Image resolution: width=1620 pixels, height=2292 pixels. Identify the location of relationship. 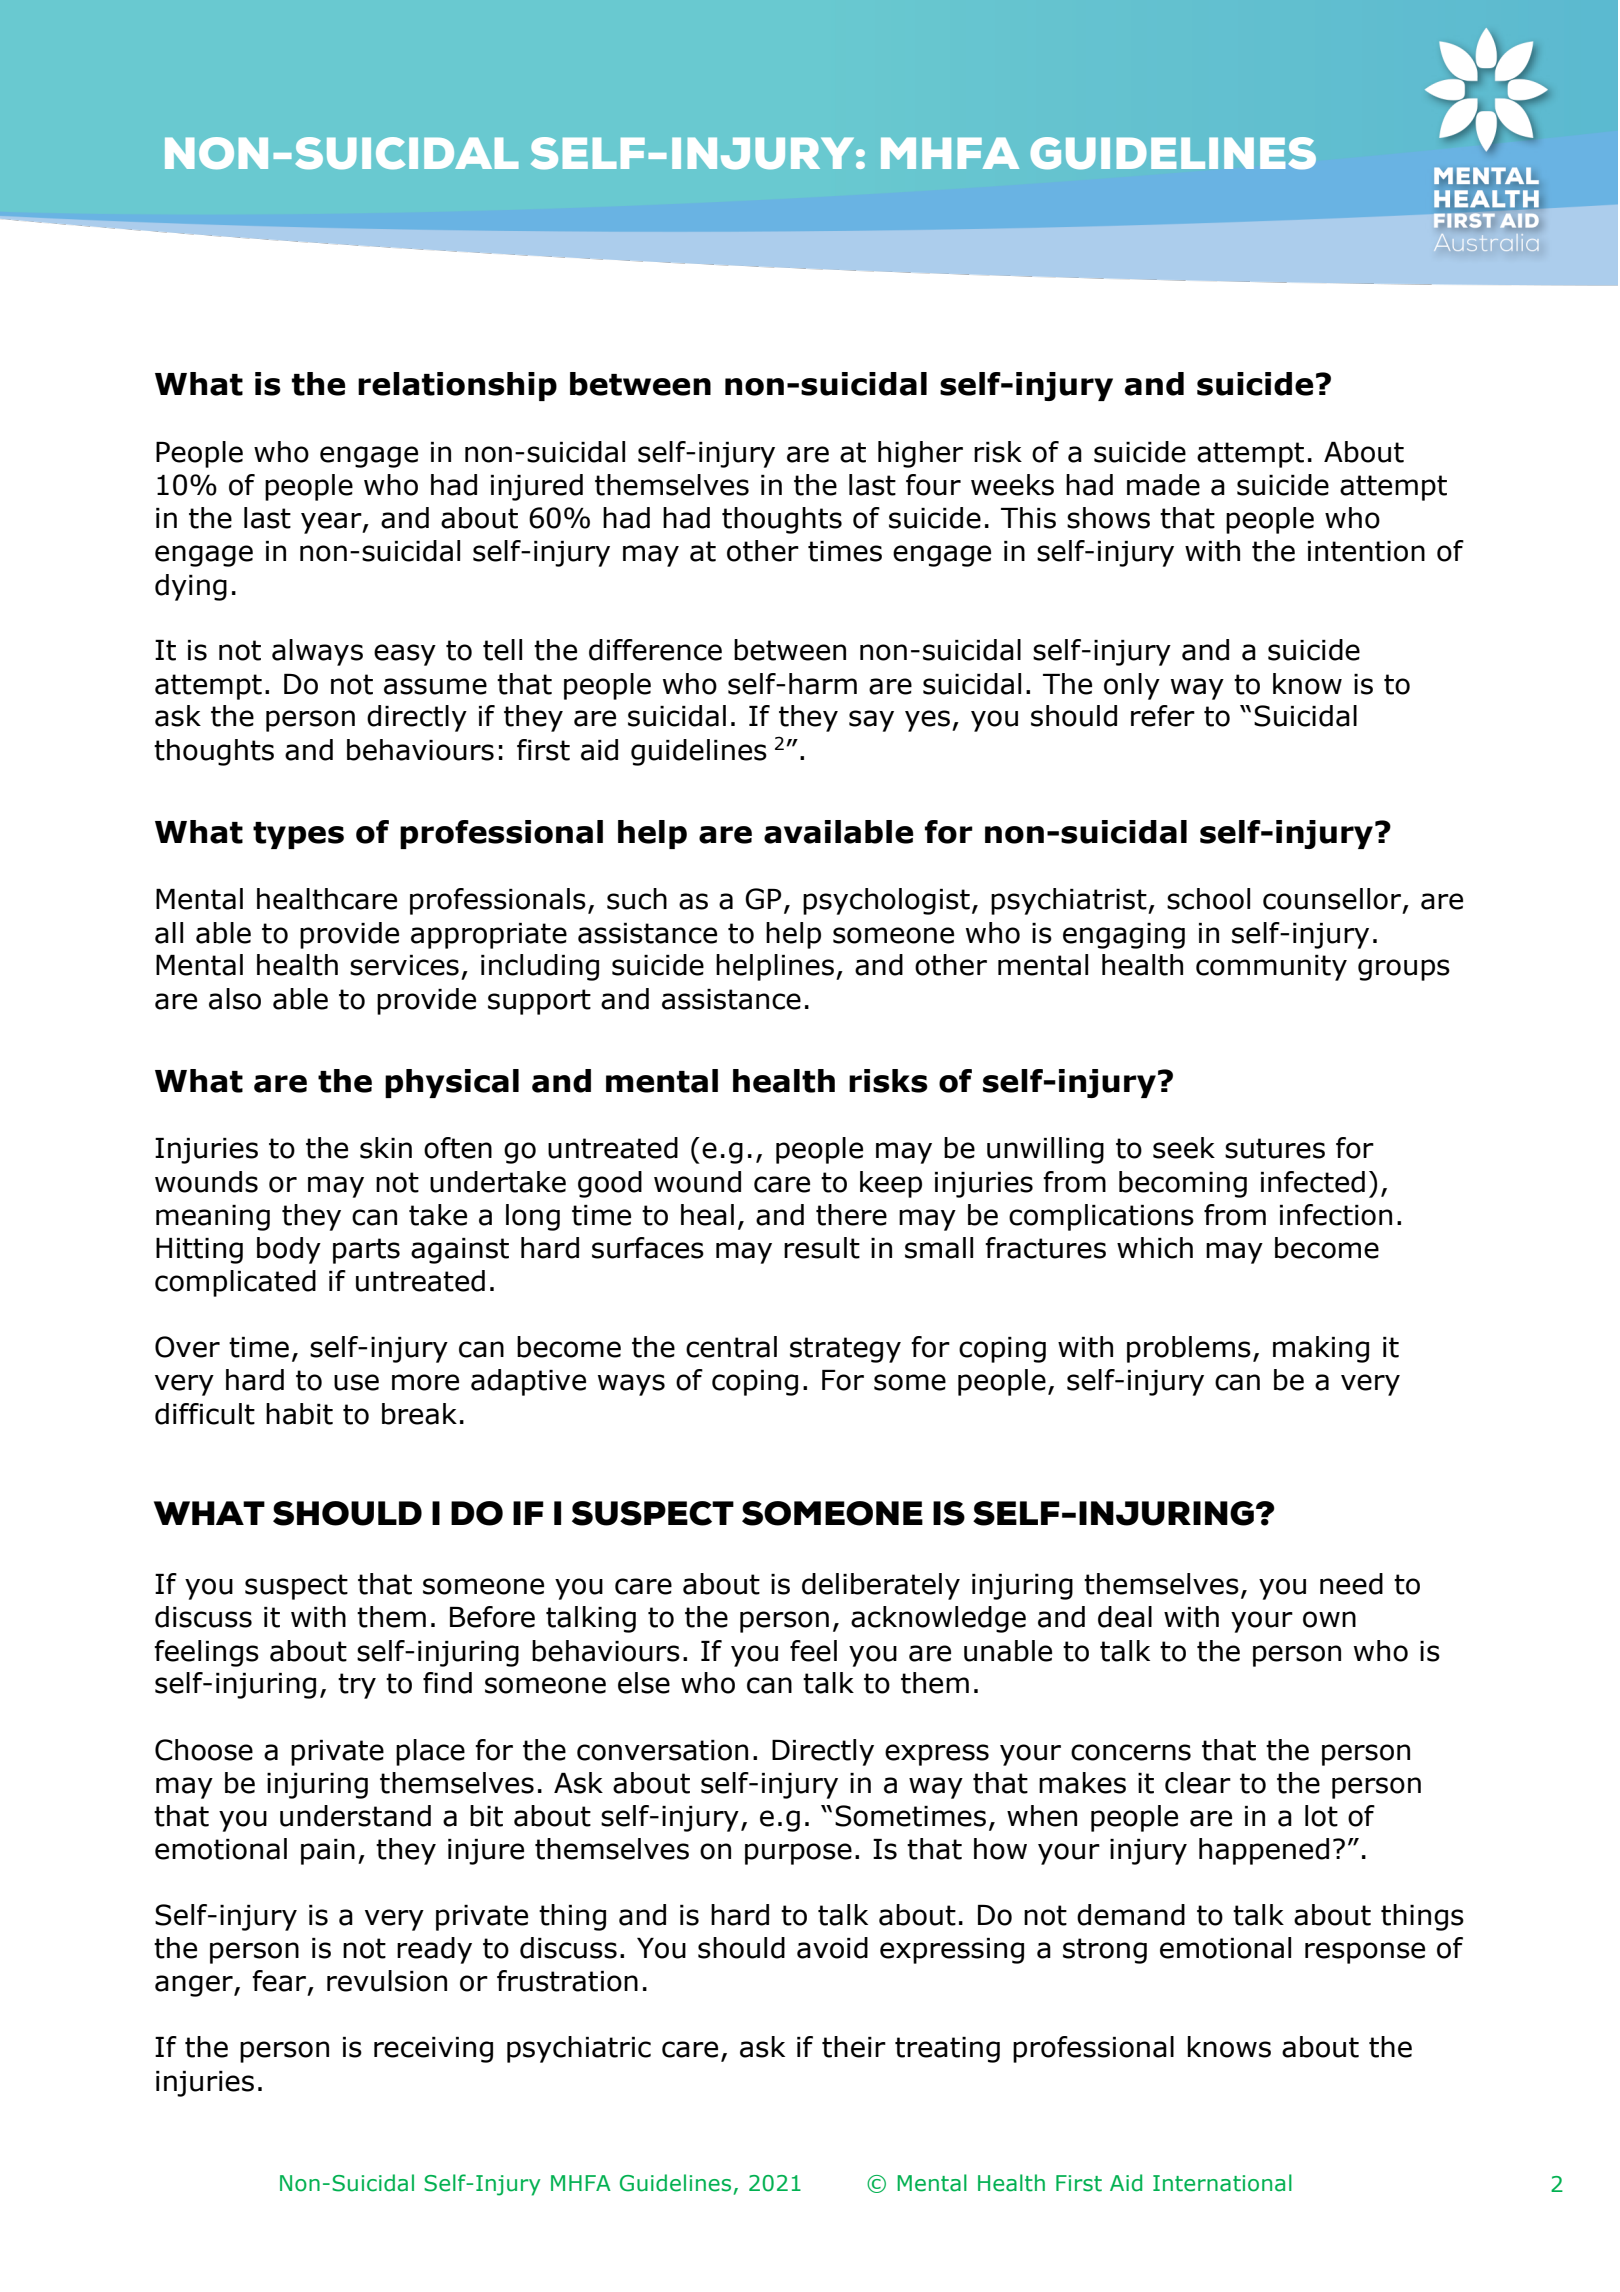
(457, 386).
